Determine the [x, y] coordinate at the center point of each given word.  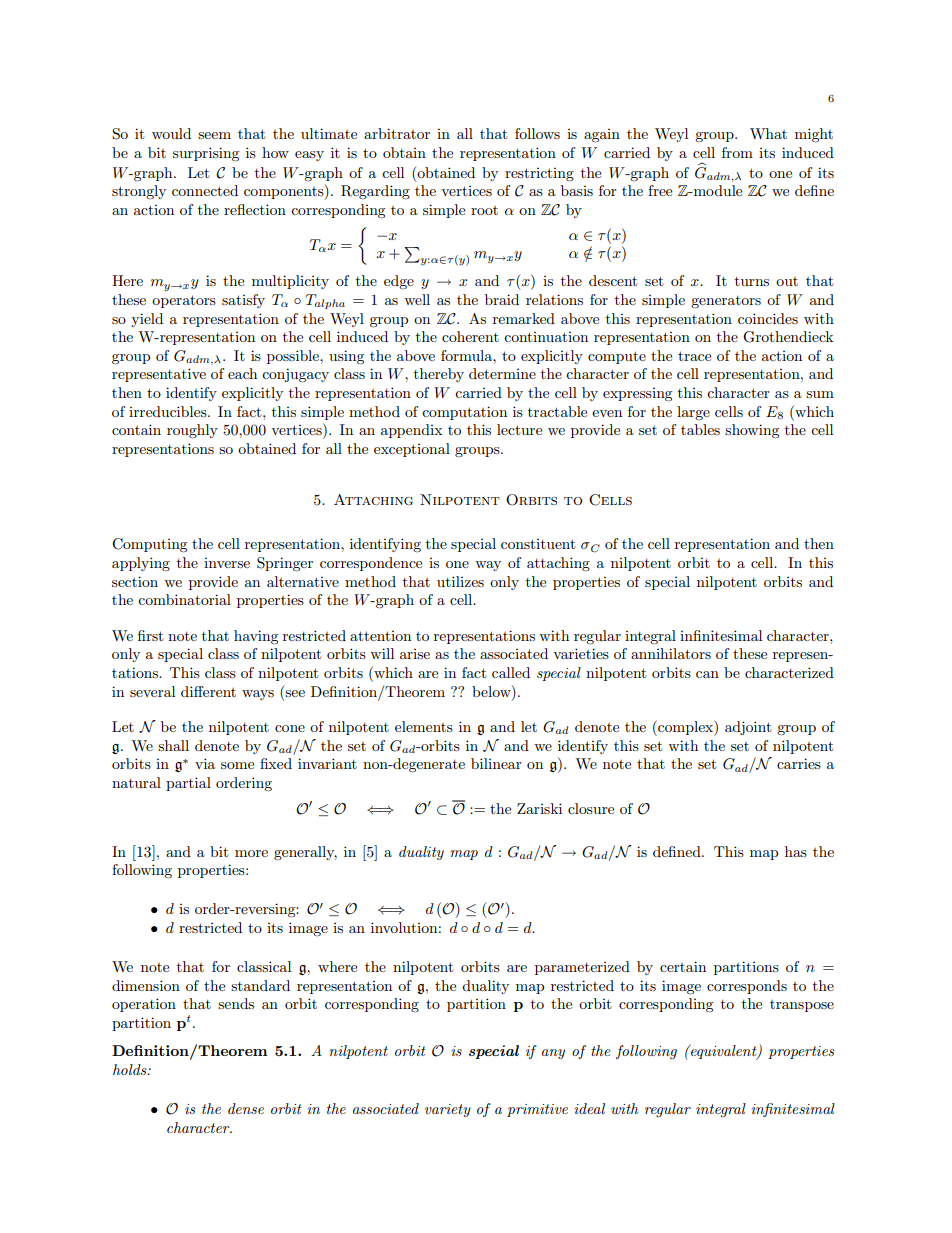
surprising [206, 154]
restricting [539, 174]
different [208, 691]
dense [246, 1108]
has [796, 851]
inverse [227, 563]
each [242, 373]
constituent [538, 544]
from [737, 152]
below [492, 691]
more [251, 853]
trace [694, 356]
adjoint [748, 728]
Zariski [539, 808]
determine [502, 373]
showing [752, 431]
